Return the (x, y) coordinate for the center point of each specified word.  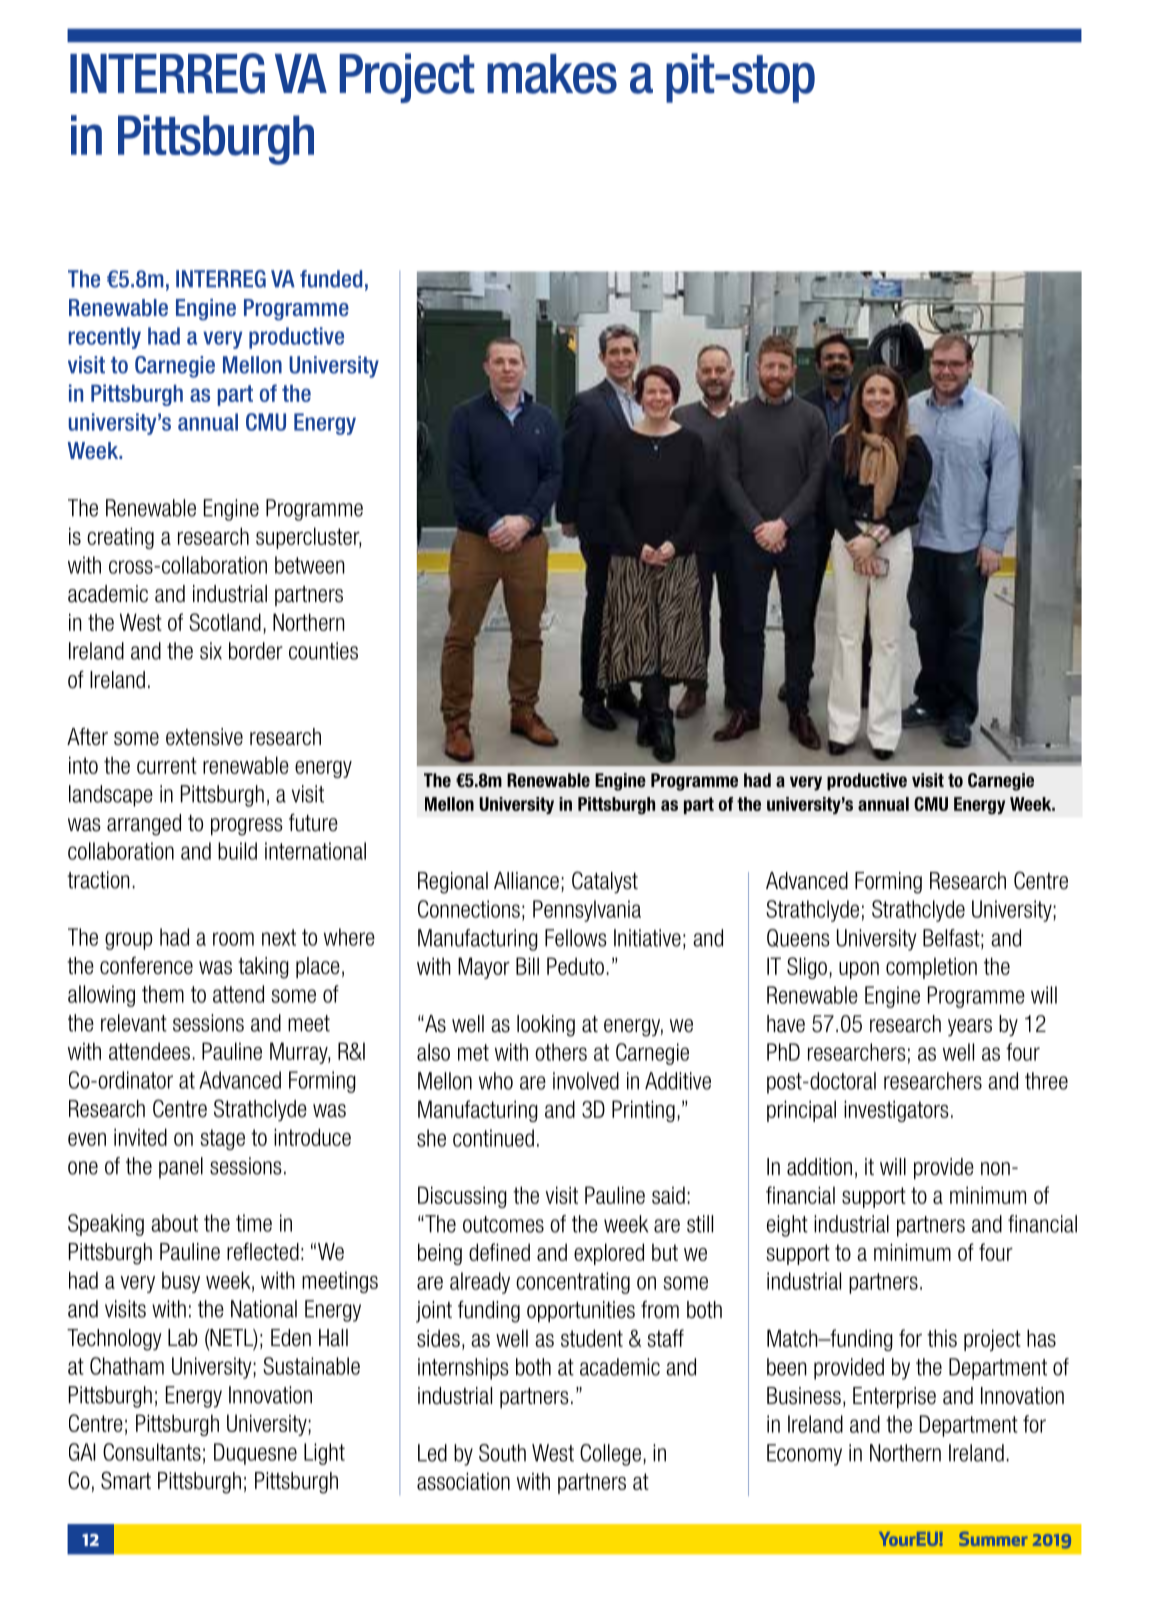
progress (247, 827)
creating (120, 538)
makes (552, 74)
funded (331, 279)
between (310, 565)
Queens (798, 938)
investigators (896, 1111)
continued (493, 1138)
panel (181, 1168)
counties (323, 651)
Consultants (152, 1452)
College (610, 1455)
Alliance (526, 881)
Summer (993, 1539)
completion (931, 968)
